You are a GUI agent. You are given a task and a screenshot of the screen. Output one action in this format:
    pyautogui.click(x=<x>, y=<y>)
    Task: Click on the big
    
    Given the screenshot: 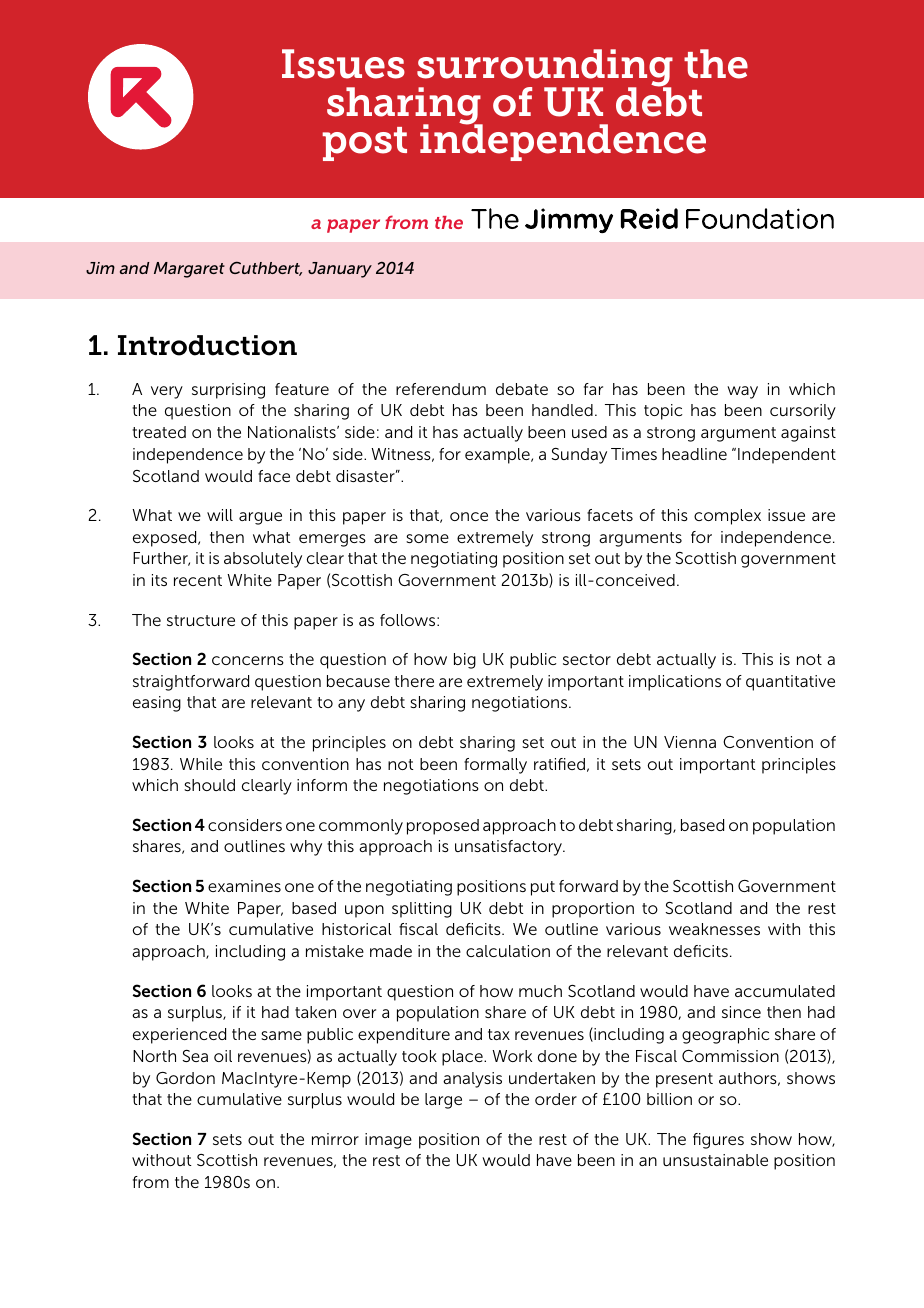 What is the action you would take?
    pyautogui.click(x=465, y=661)
